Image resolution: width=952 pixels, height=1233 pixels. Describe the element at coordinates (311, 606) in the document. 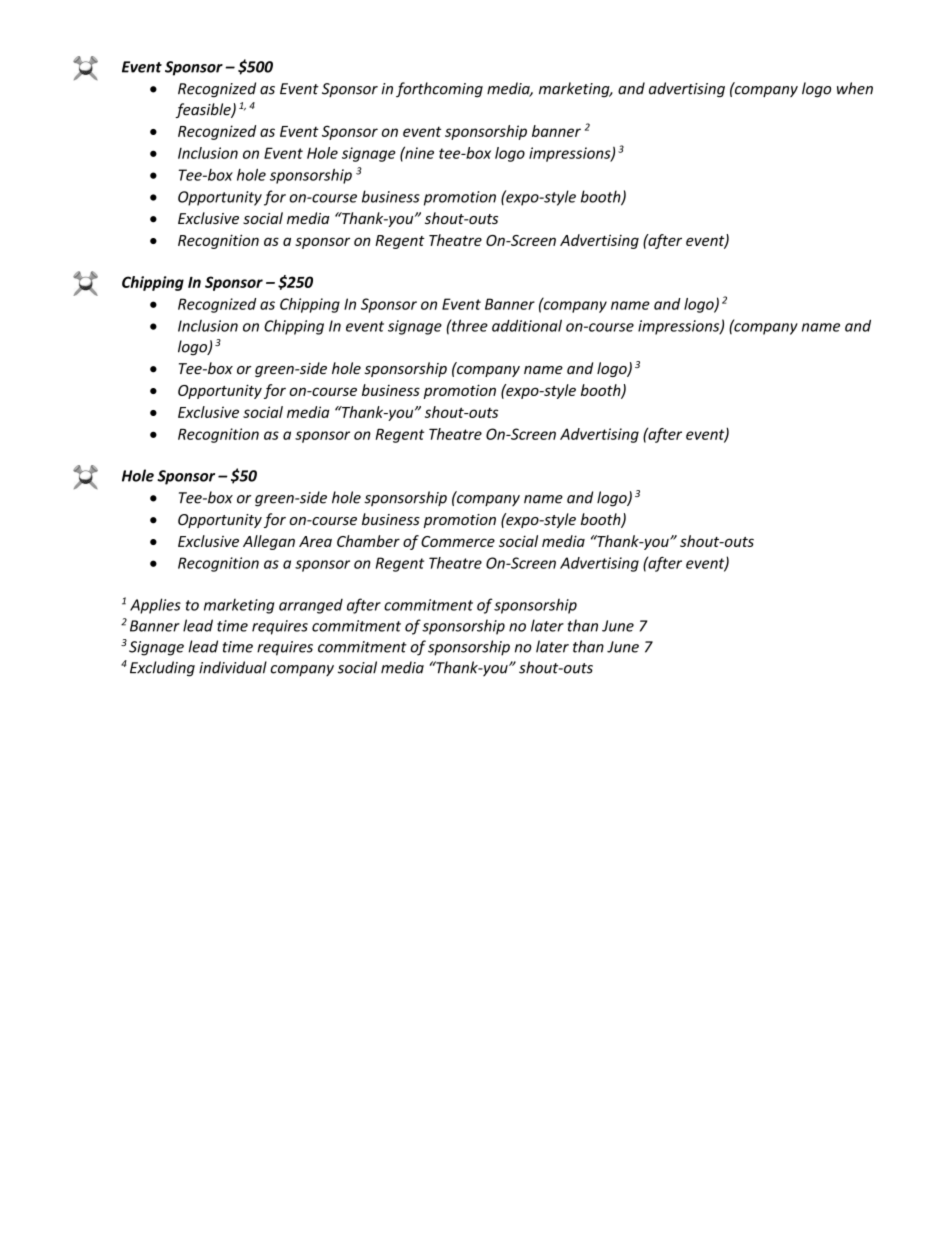

I see `arranged` at that location.
